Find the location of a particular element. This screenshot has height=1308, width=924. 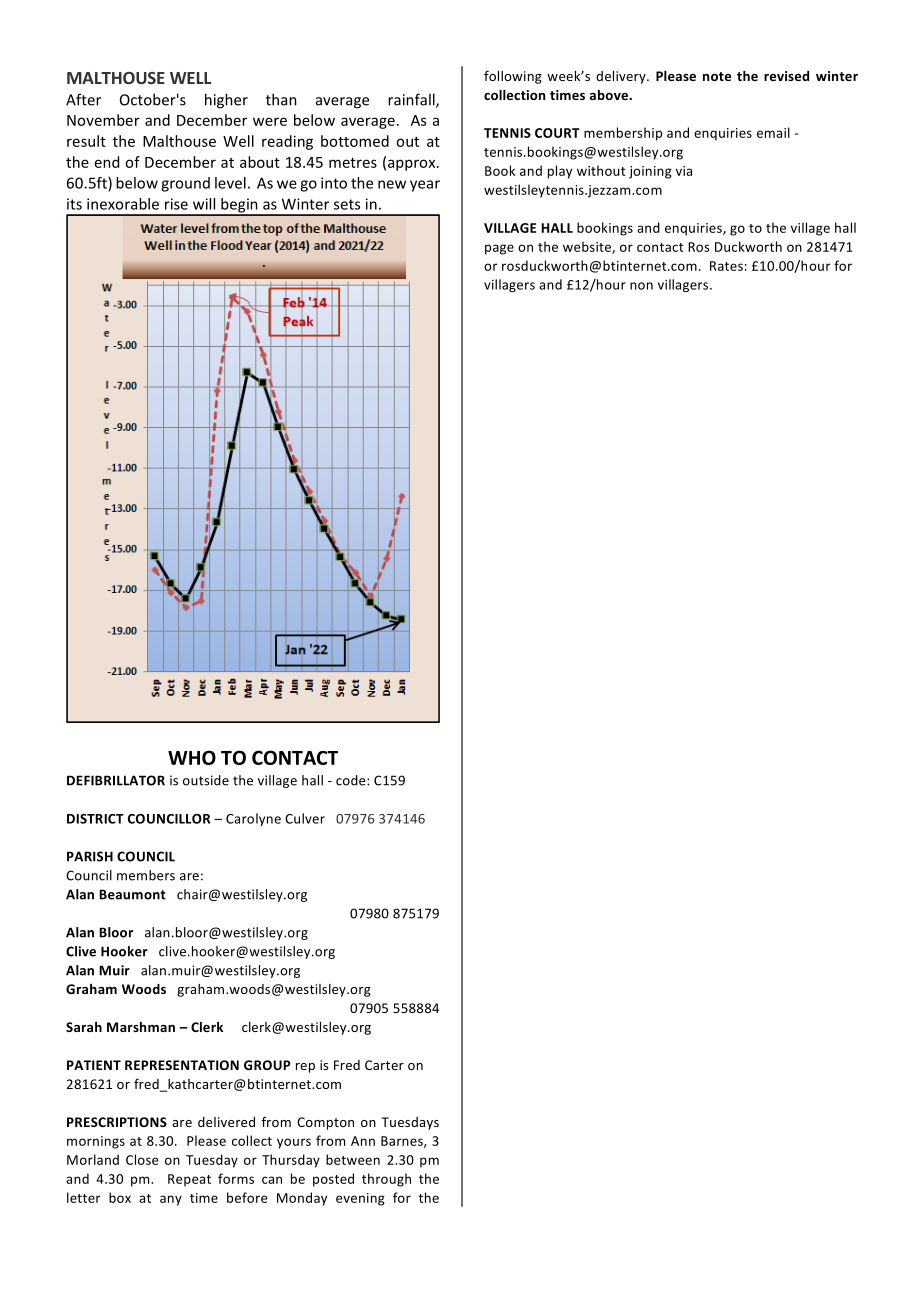

Close is located at coordinates (142, 1159).
